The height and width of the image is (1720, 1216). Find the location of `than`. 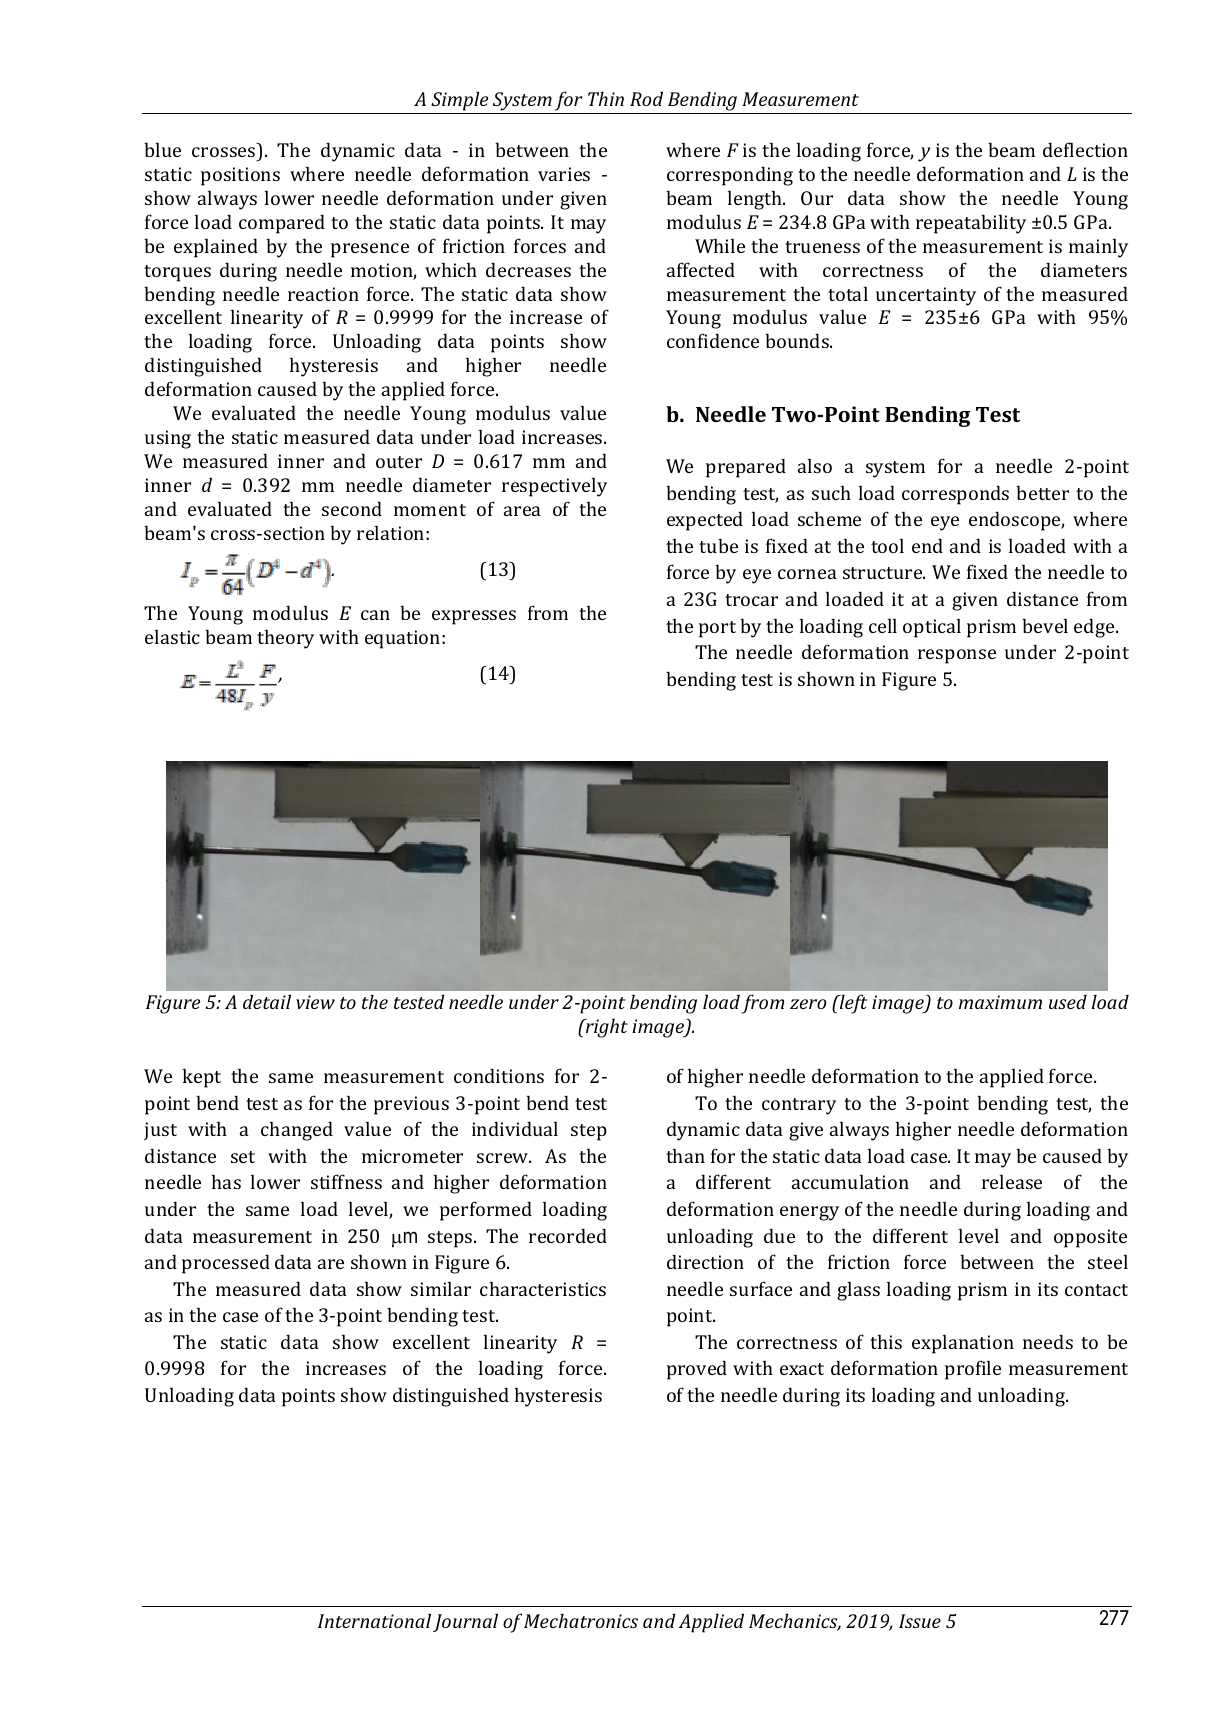

than is located at coordinates (685, 1155).
